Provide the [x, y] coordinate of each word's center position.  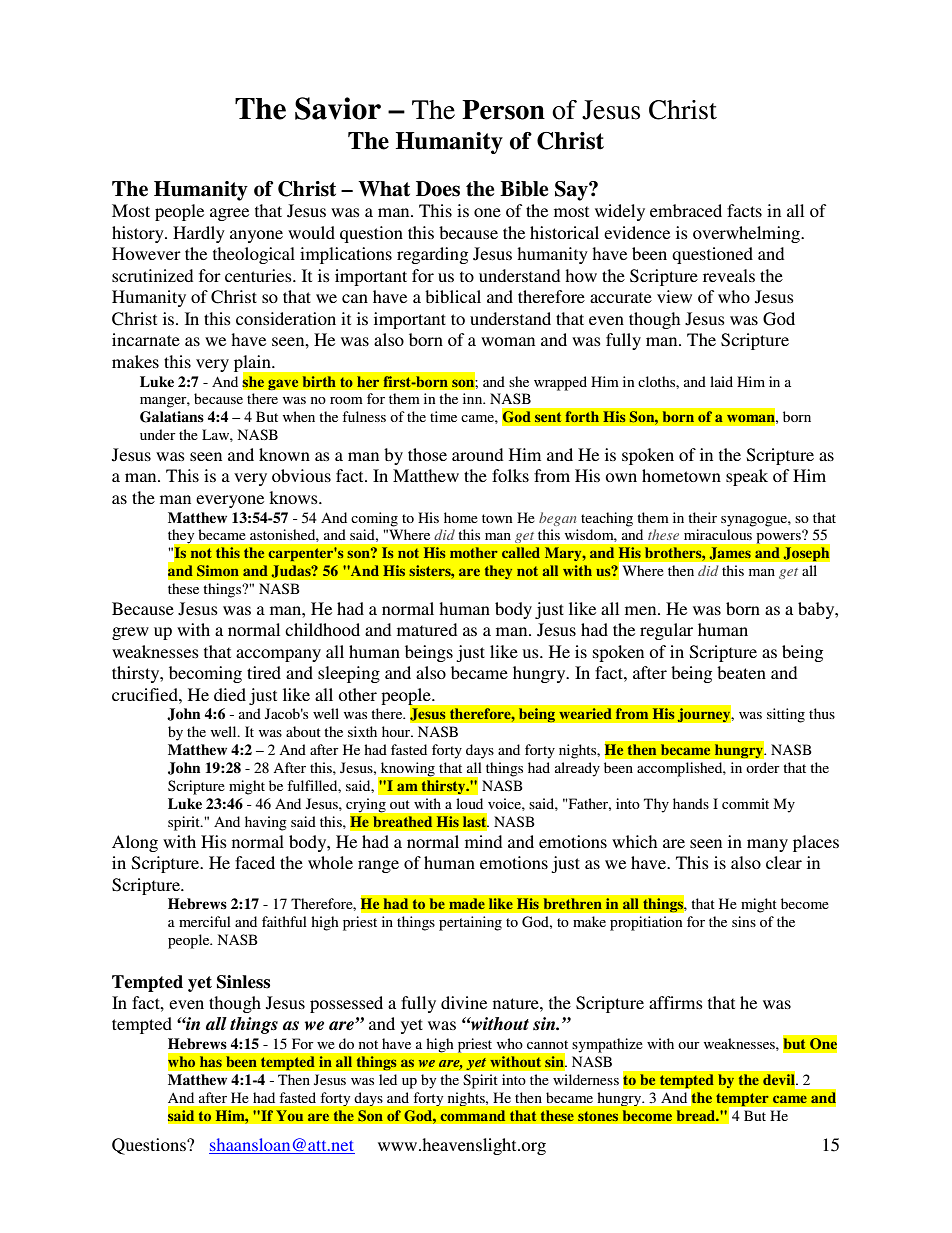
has [211, 1061]
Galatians [172, 417]
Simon [218, 571]
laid [721, 381]
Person [503, 110]
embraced [686, 210]
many [767, 845]
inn [474, 398]
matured [427, 629]
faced [255, 862]
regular [666, 631]
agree [229, 214]
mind [483, 841]
